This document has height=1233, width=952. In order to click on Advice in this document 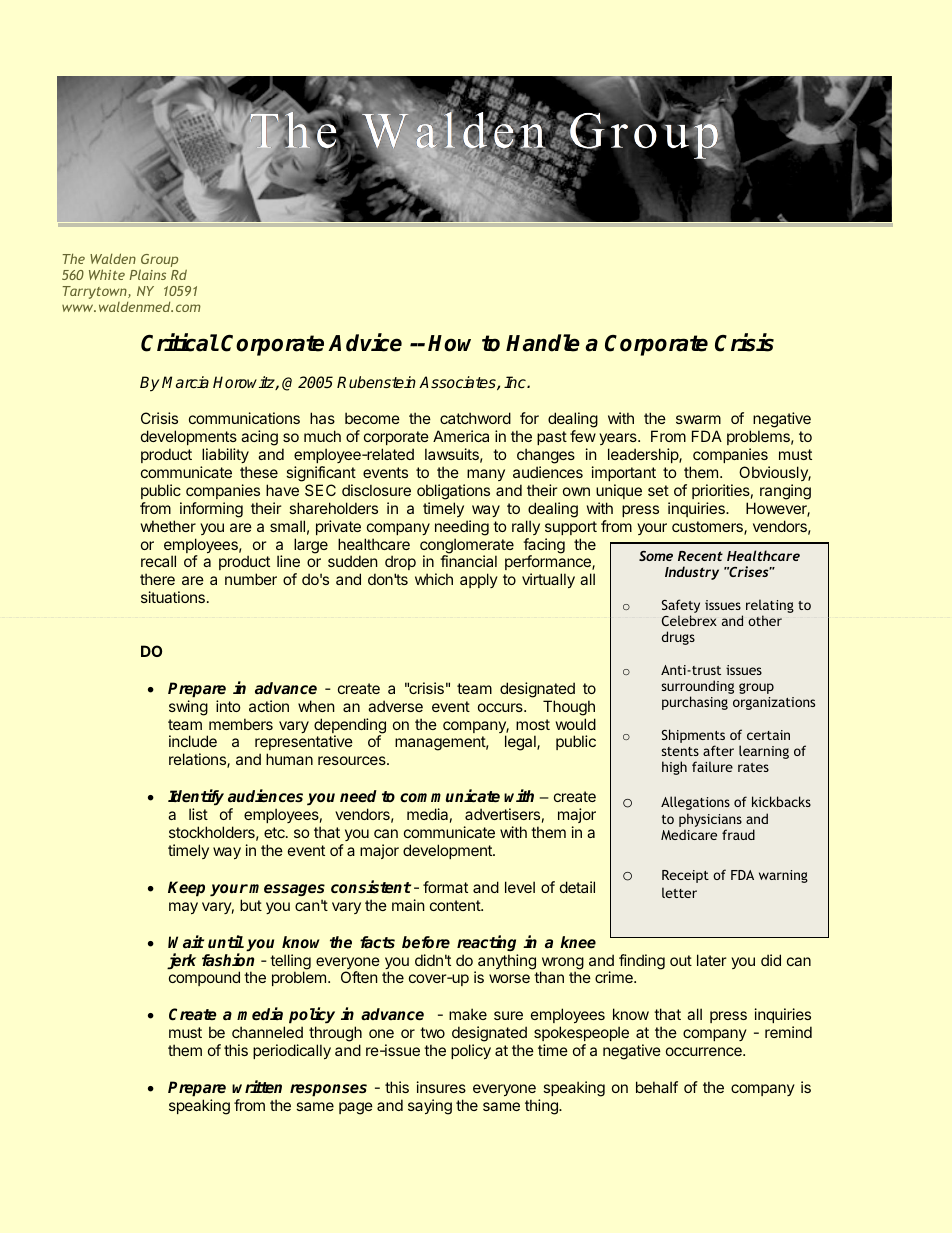, I will do `click(365, 342)`.
